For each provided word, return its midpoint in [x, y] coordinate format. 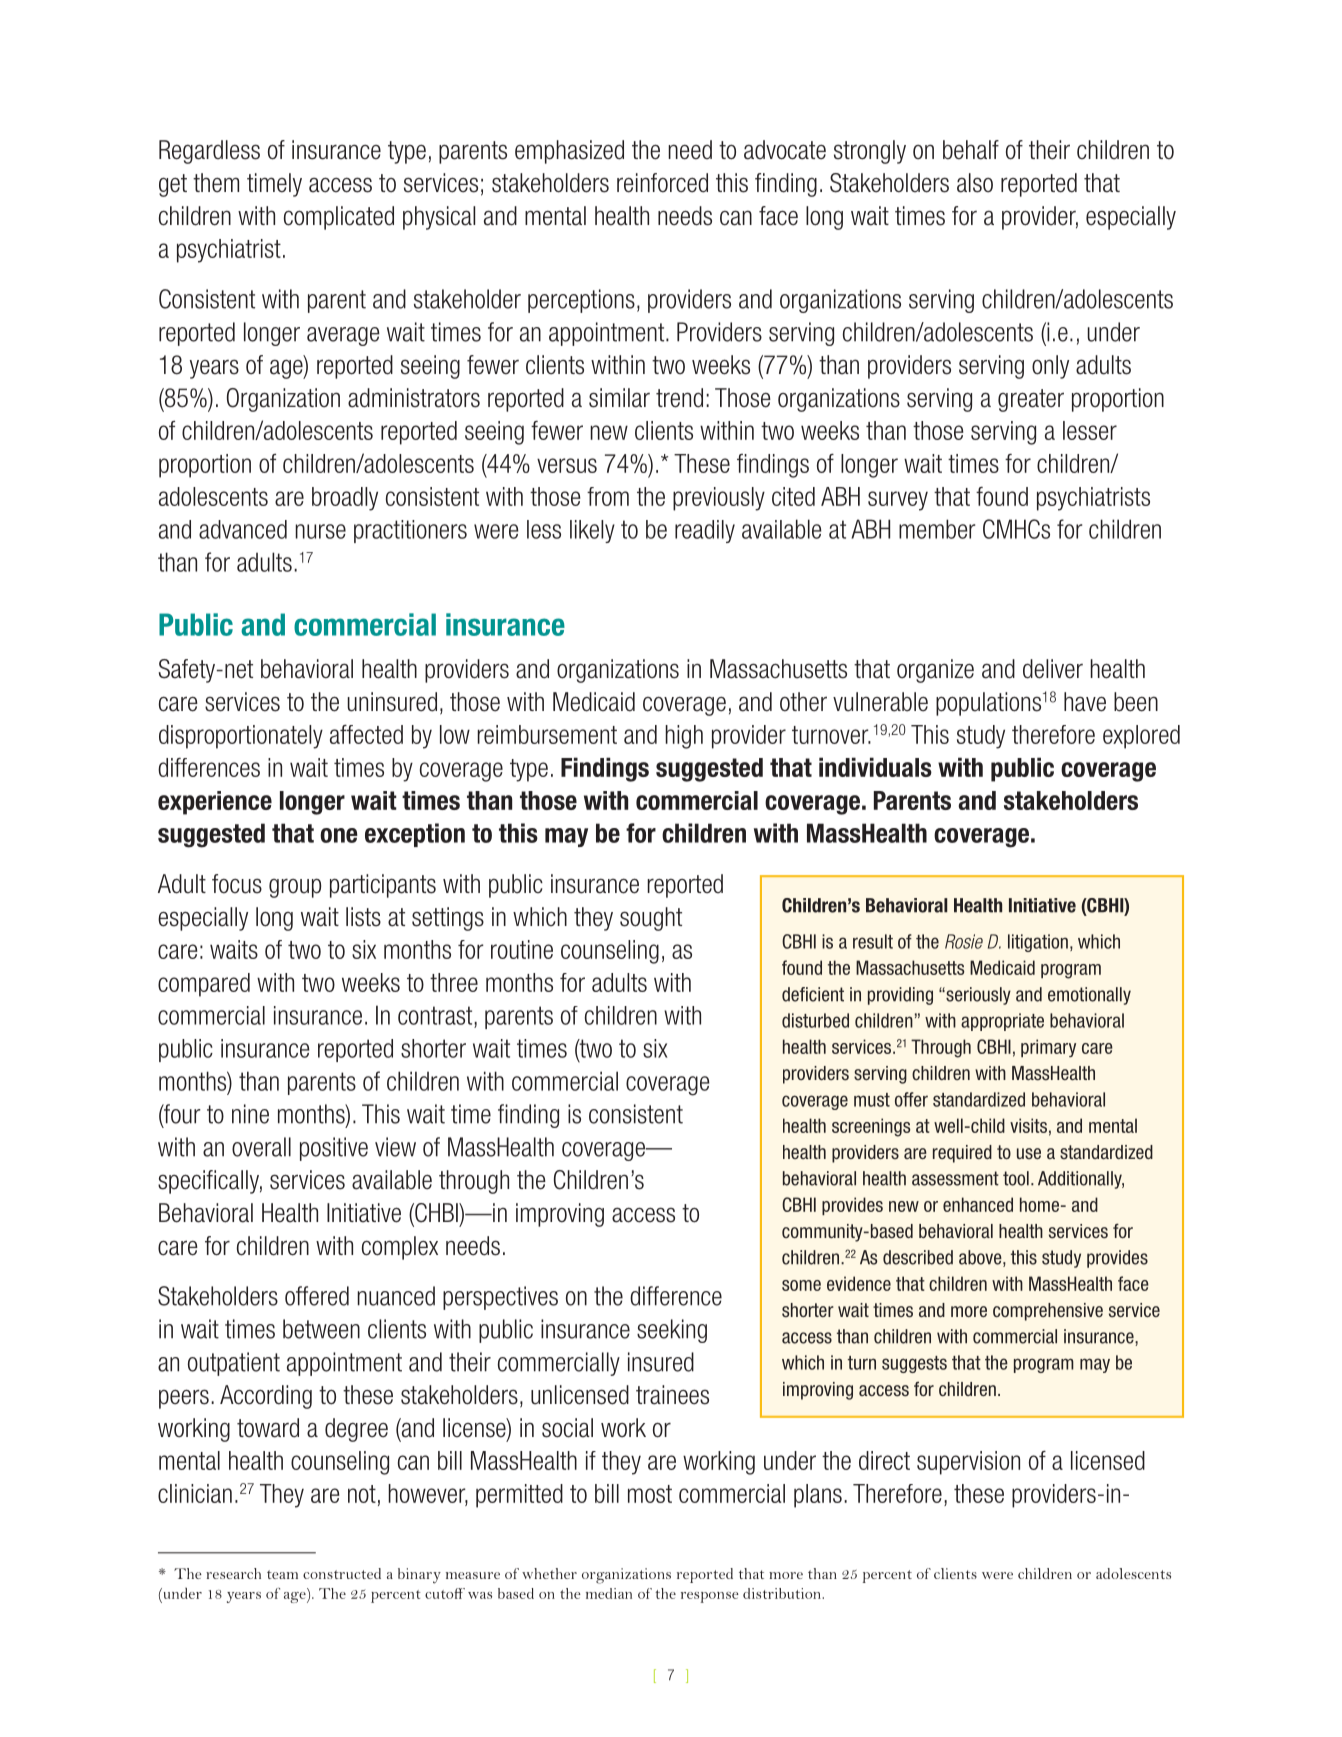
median [609, 1593]
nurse [321, 531]
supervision [968, 1463]
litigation [1038, 943]
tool [1016, 1178]
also [975, 183]
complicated [339, 218]
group [295, 888]
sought [651, 919]
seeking [672, 1331]
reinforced [662, 183]
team [282, 1574]
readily [705, 531]
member [937, 529]
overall [261, 1147]
